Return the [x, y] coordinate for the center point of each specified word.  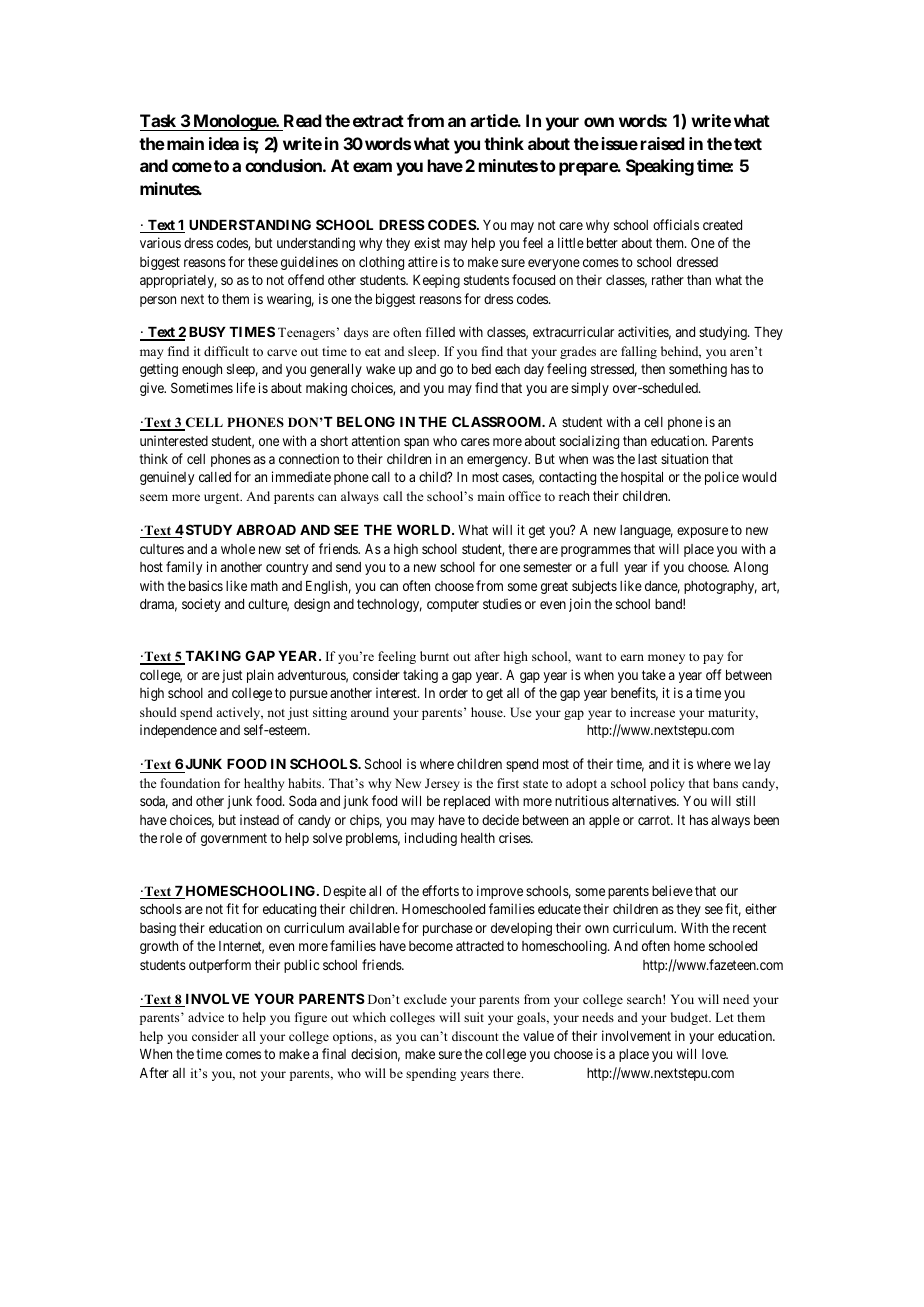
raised [663, 143]
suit [474, 1017]
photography [720, 587]
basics [206, 585]
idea [224, 143]
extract [378, 121]
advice [206, 1017]
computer [453, 605]
